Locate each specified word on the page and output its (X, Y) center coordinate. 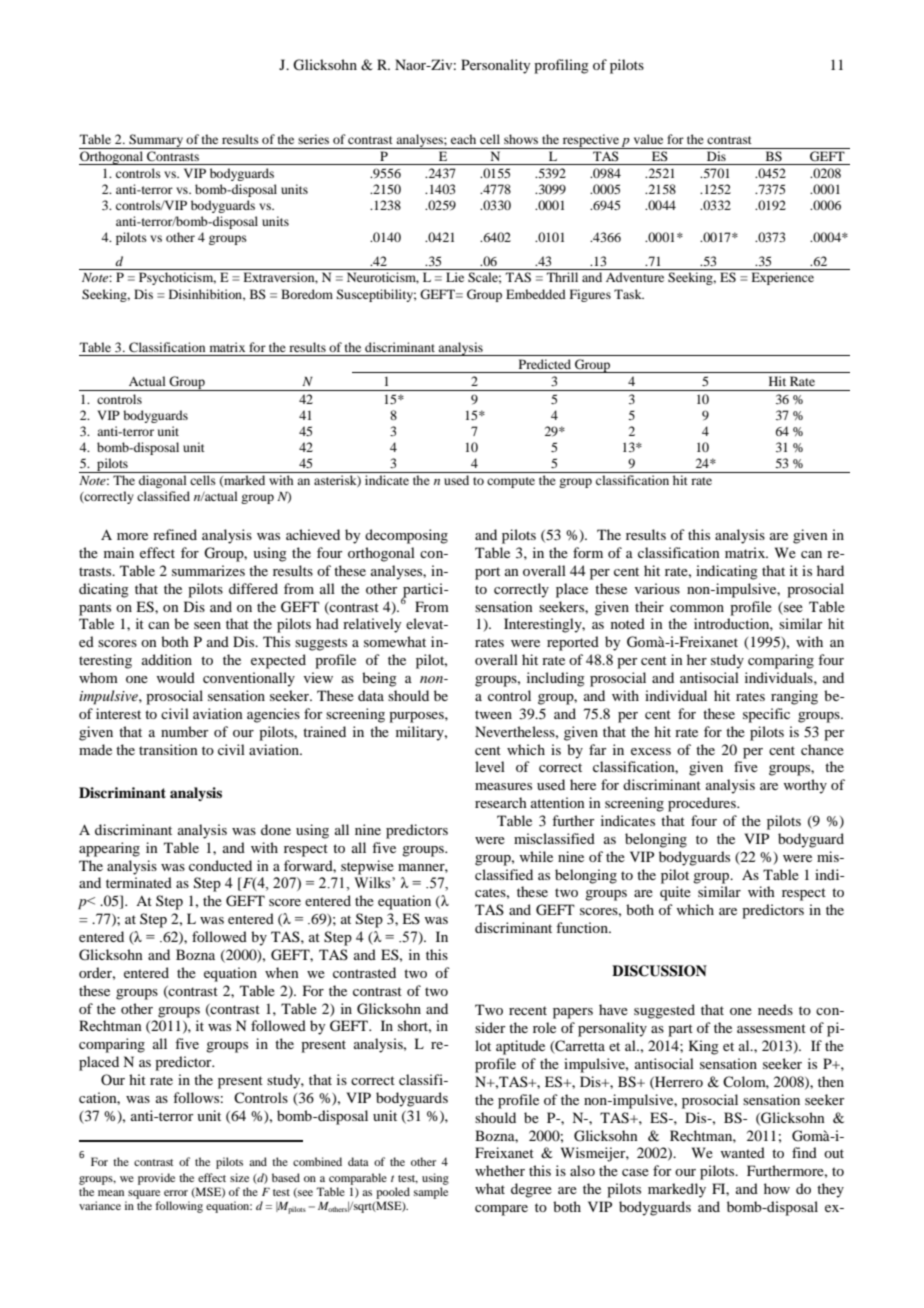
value (648, 139)
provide (156, 1179)
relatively (372, 625)
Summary (156, 141)
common (697, 608)
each (463, 139)
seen (207, 625)
